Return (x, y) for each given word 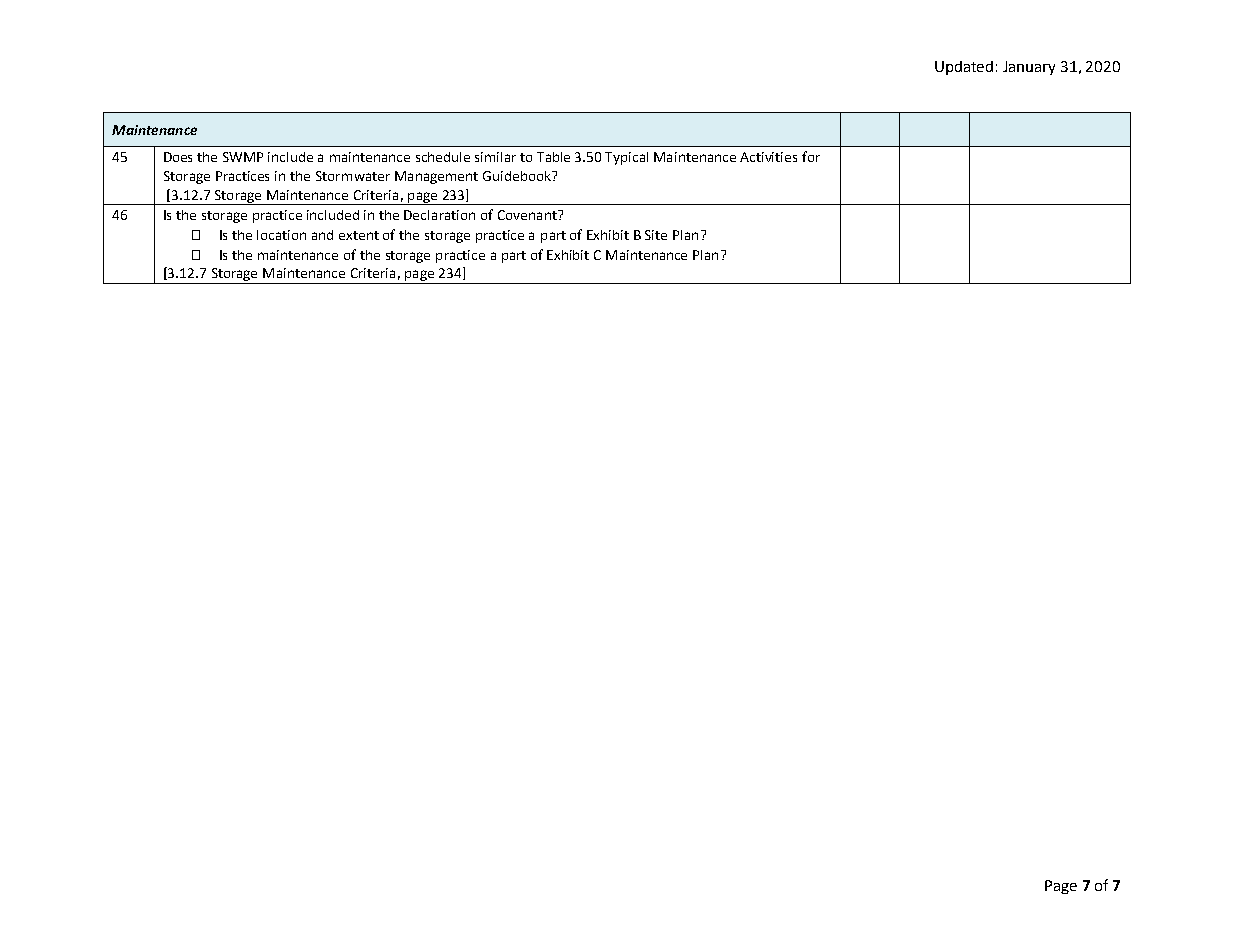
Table (553, 157)
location (281, 235)
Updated (964, 68)
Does (178, 157)
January (1029, 68)
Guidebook (518, 176)
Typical (626, 158)
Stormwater (353, 176)
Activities (768, 157)
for (811, 156)
